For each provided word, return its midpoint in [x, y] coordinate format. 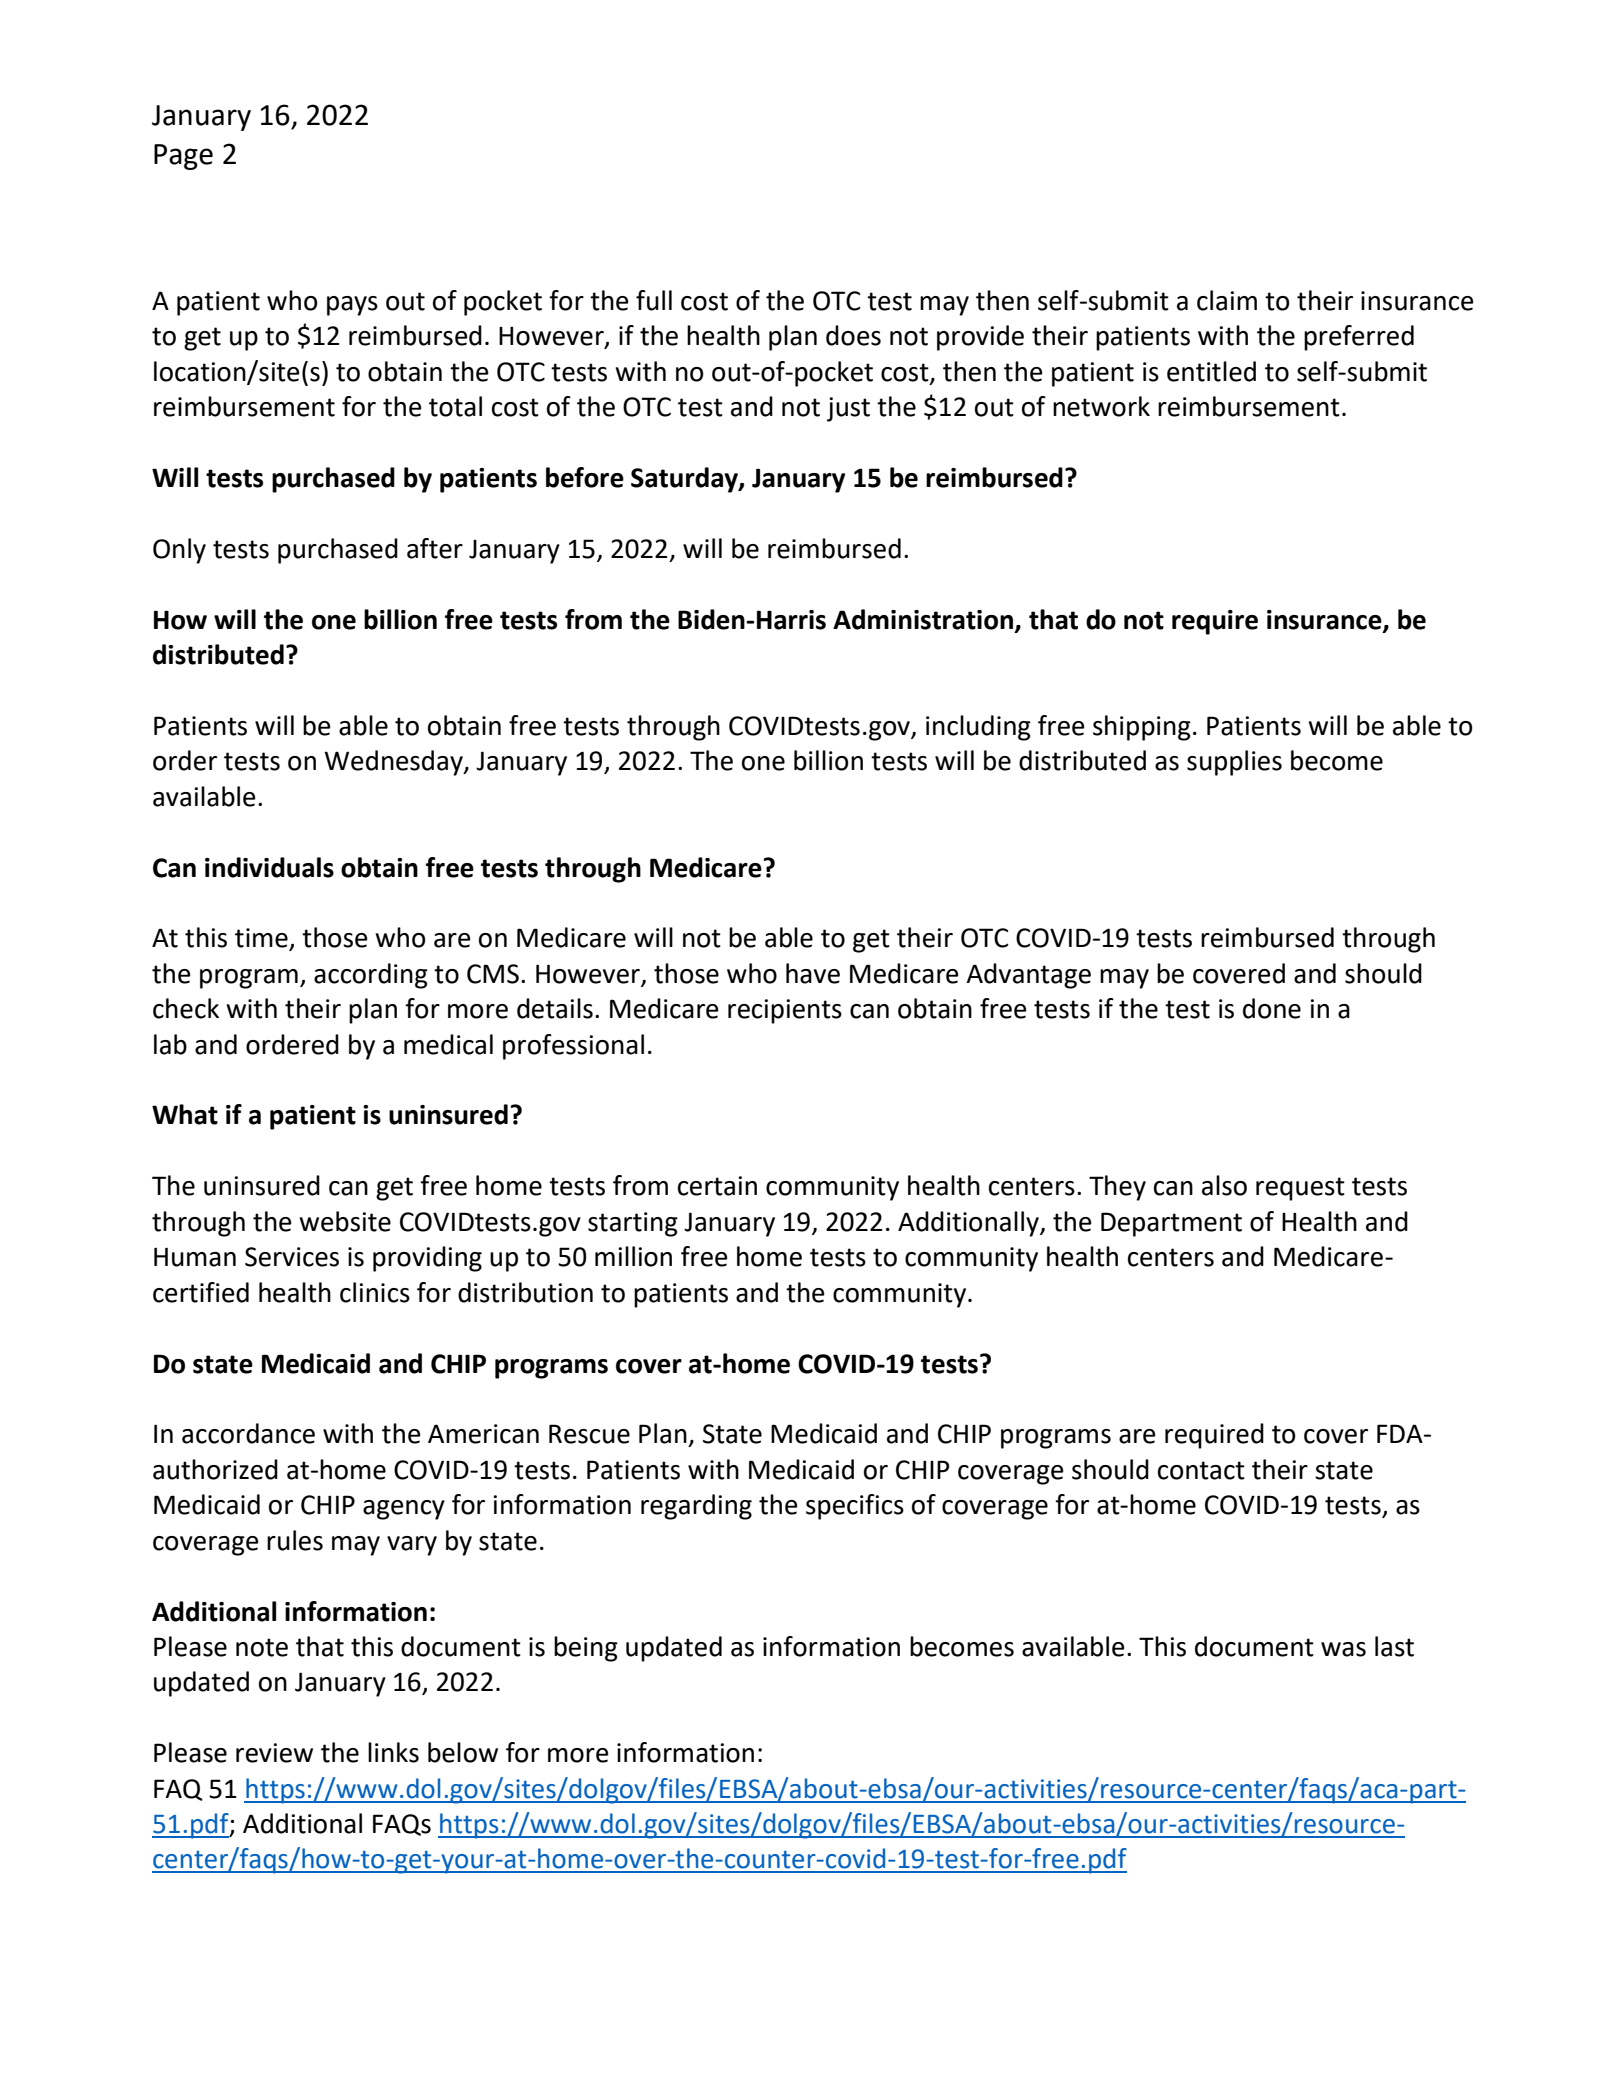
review [274, 1753]
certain [717, 1186]
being [586, 1649]
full [654, 300]
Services [292, 1257]
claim [1227, 300]
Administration [923, 619]
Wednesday [395, 763]
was [1343, 1649]
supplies [1234, 763]
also [1224, 1185]
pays [352, 306]
